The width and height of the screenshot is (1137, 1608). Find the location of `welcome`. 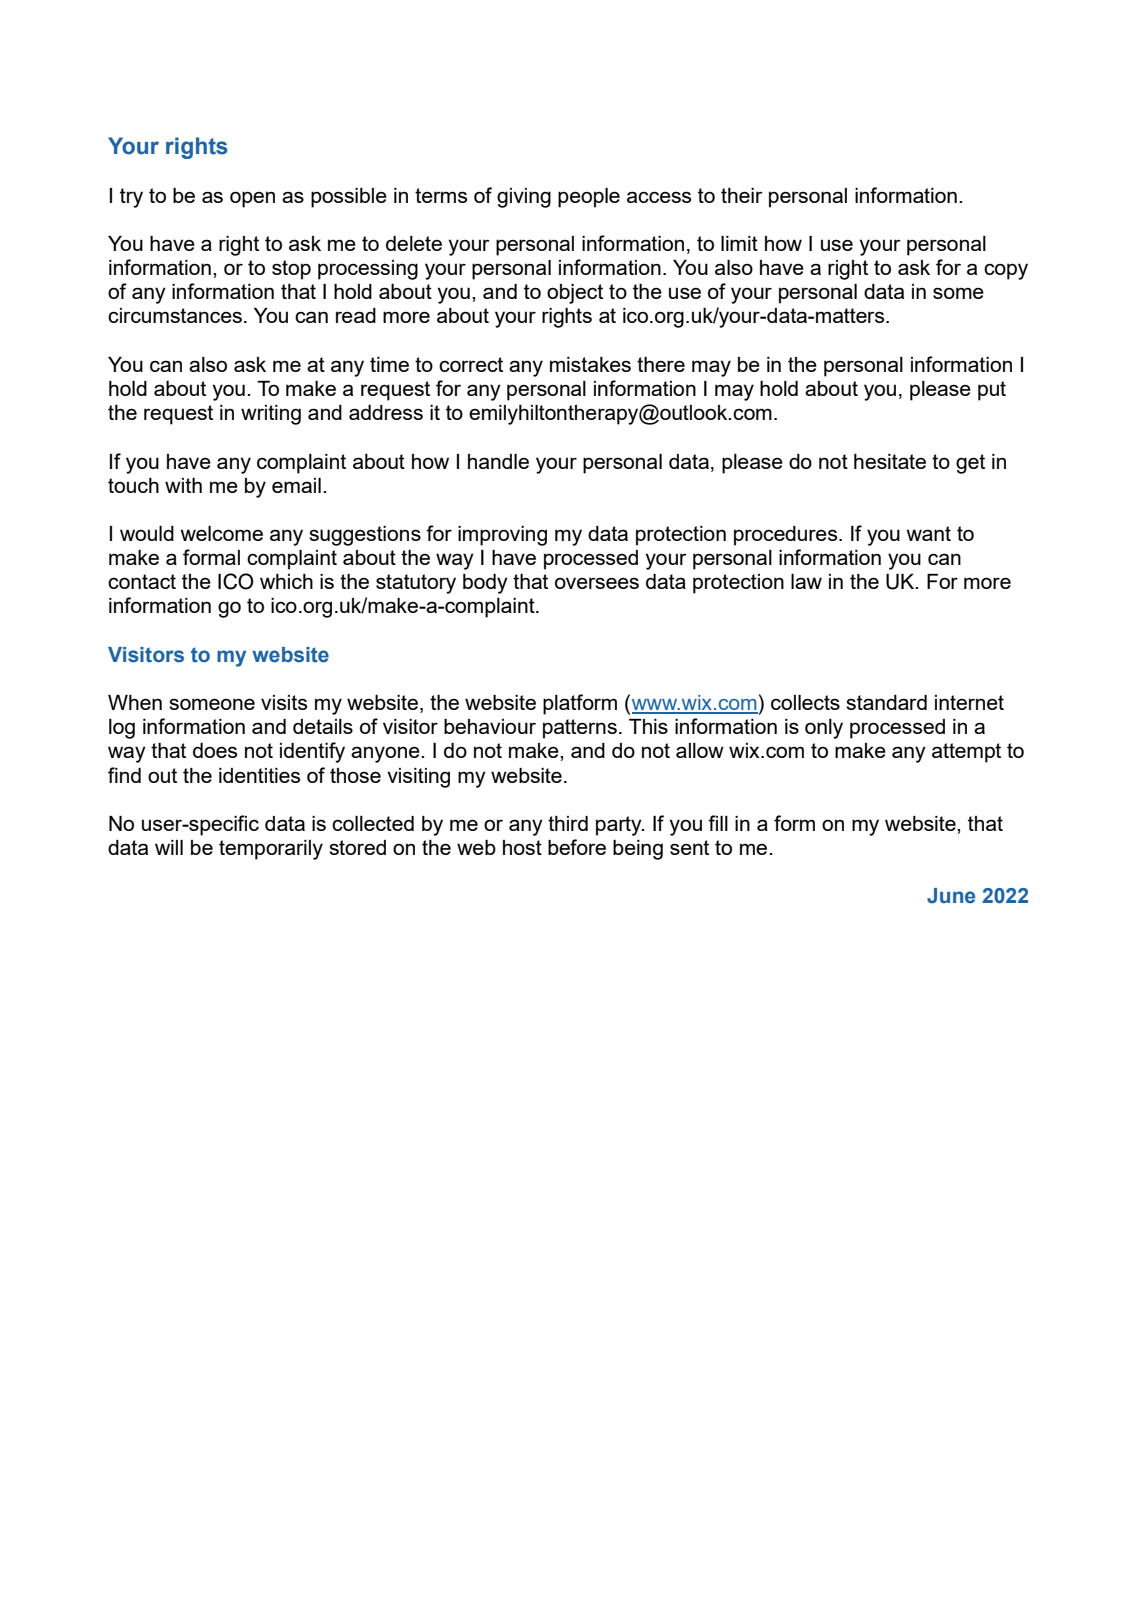

welcome is located at coordinates (221, 533).
